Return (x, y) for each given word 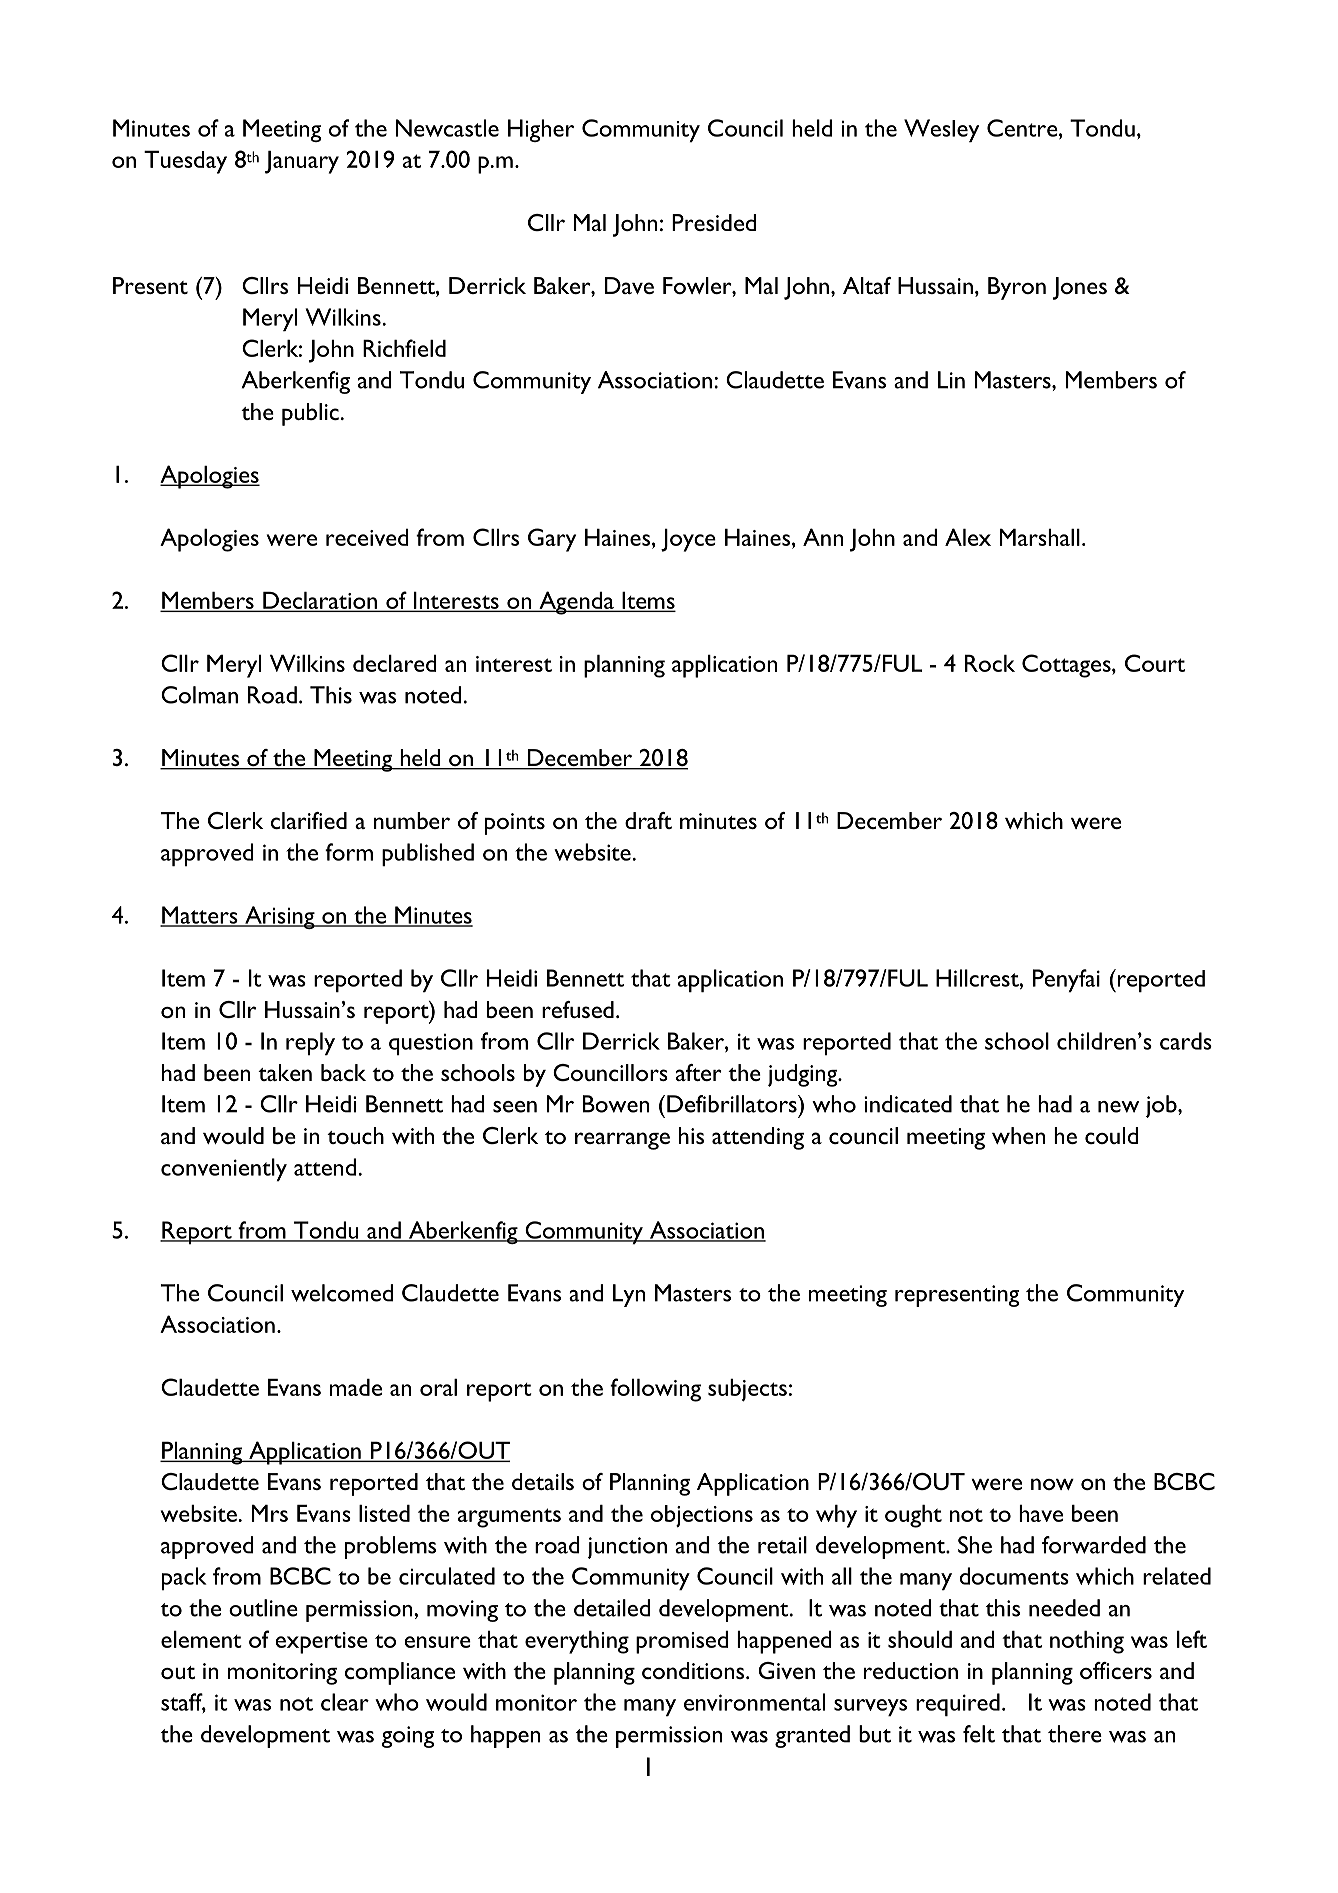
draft (648, 820)
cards (1186, 1041)
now (1052, 1484)
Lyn (629, 1295)
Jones (1080, 288)
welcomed (342, 1293)
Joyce (688, 540)
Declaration (320, 601)
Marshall (1040, 537)
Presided (714, 222)
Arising (280, 917)
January (302, 162)
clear (345, 1702)
